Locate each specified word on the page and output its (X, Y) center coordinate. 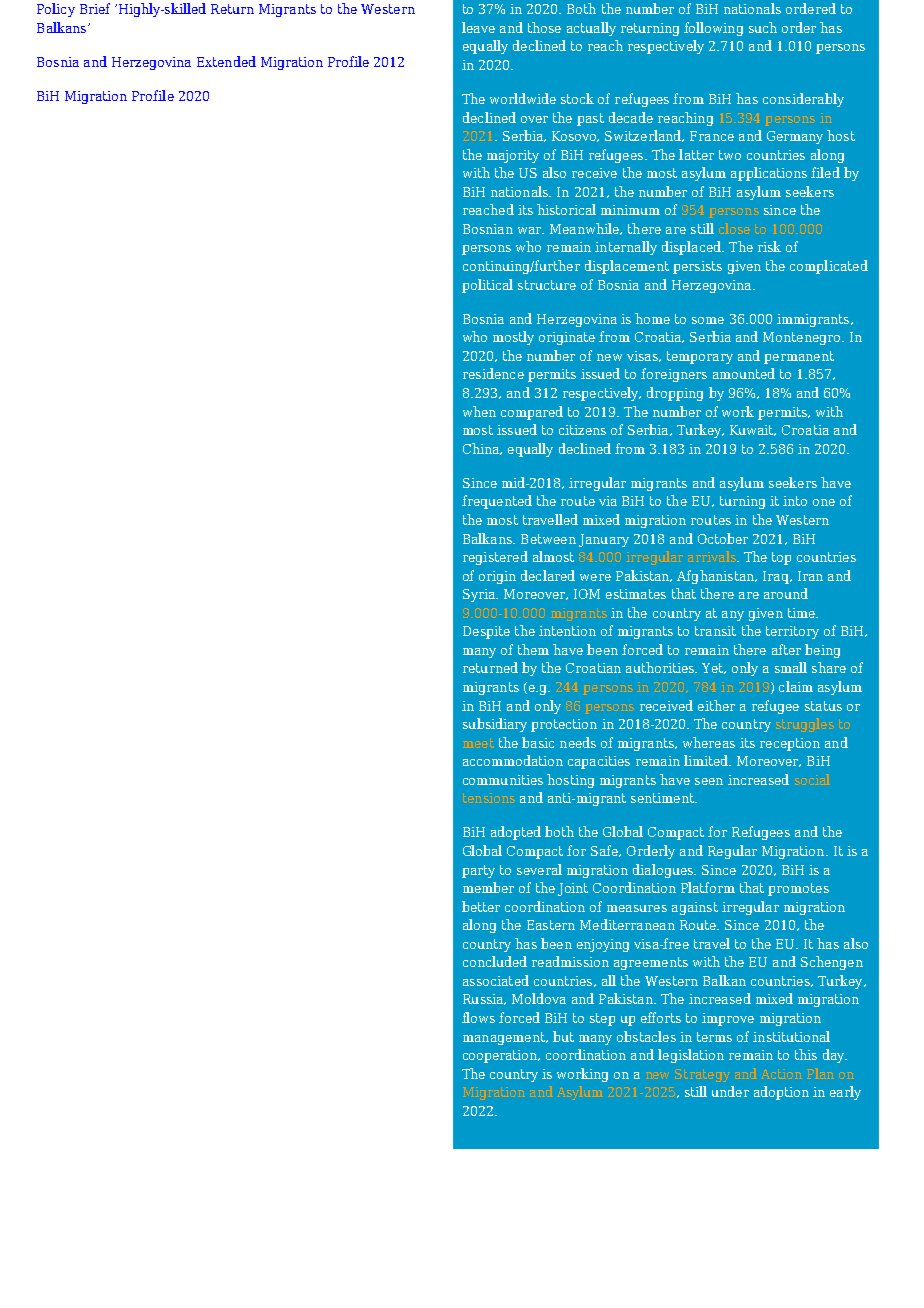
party (478, 871)
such (763, 27)
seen (709, 781)
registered (495, 558)
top (781, 558)
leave (478, 27)
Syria (480, 595)
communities (503, 780)
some (708, 320)
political (487, 286)
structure (547, 285)
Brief (95, 8)
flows (478, 1017)
